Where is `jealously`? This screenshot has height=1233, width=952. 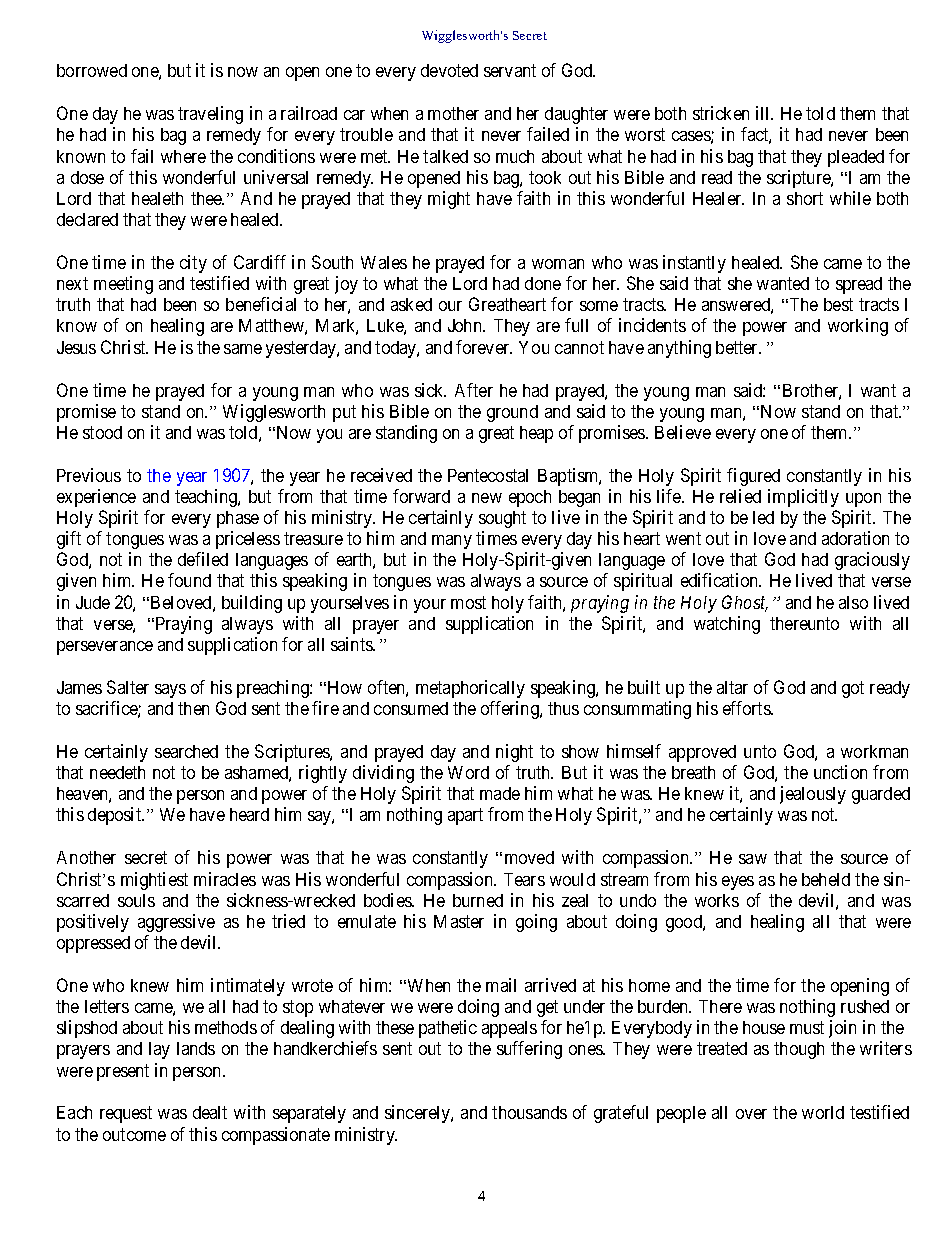 jealously is located at coordinates (813, 795).
